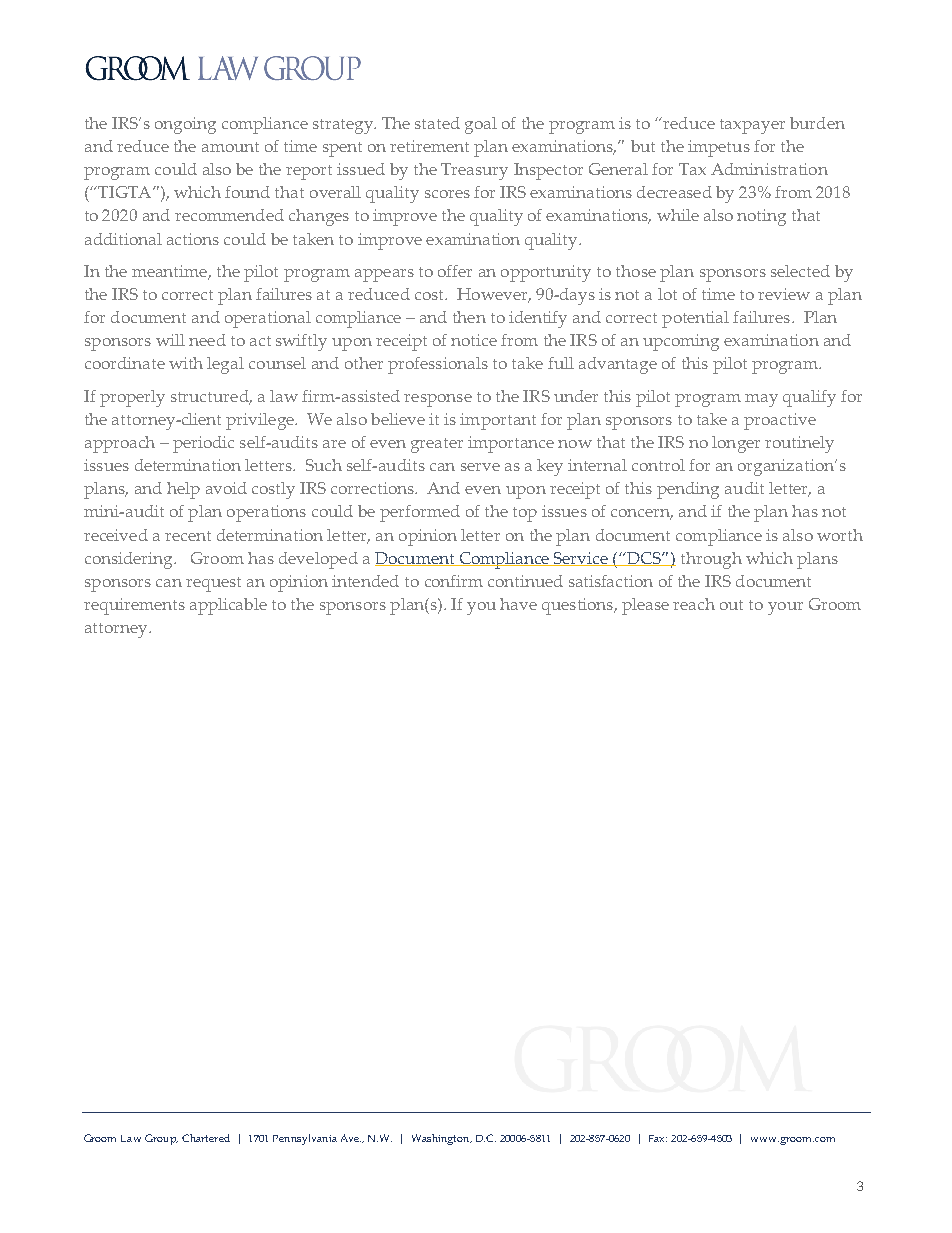 This image has height=1233, width=952. I want to click on Pennsylvania, so click(305, 1139).
